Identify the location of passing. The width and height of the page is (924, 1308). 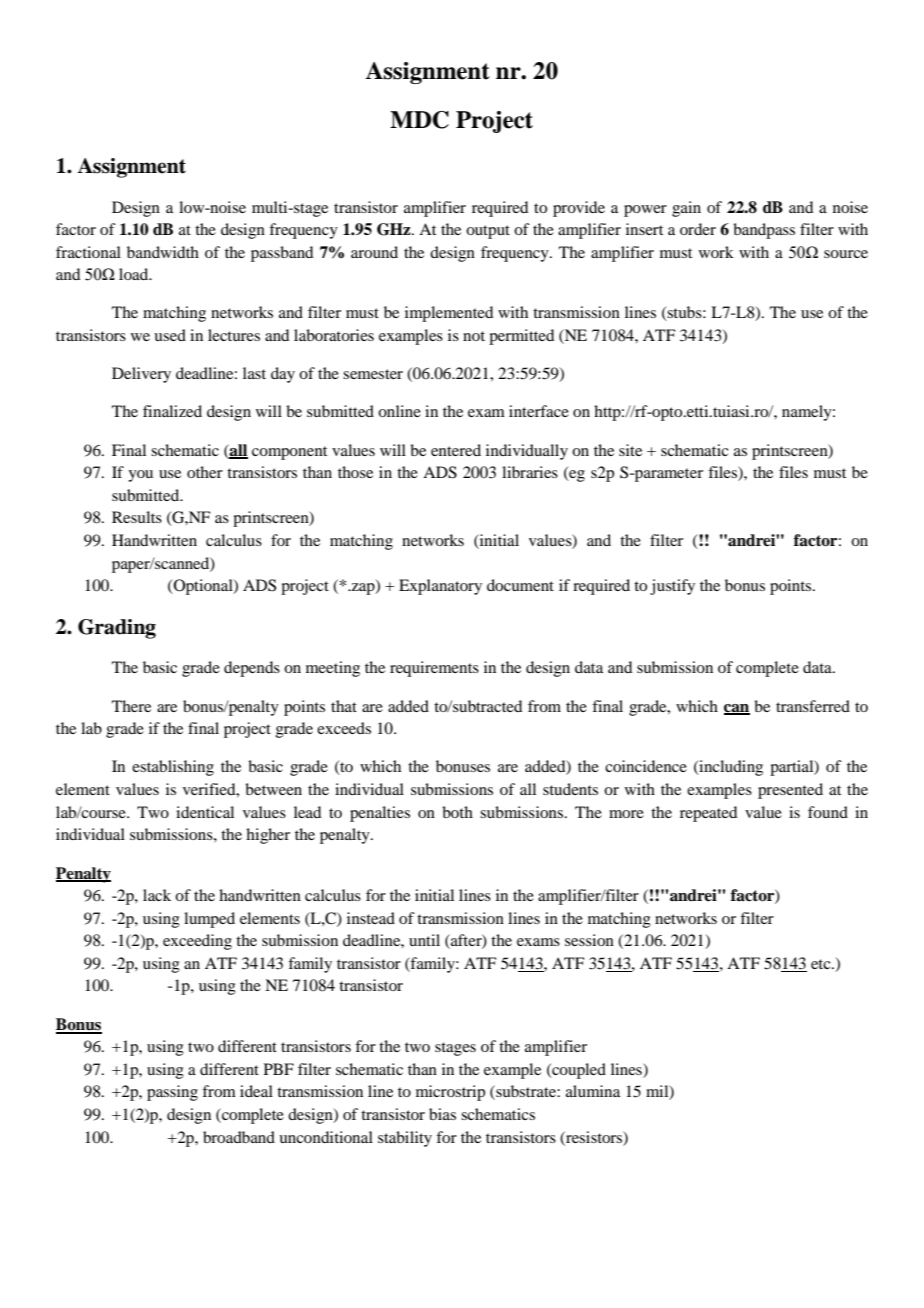
(172, 1093).
